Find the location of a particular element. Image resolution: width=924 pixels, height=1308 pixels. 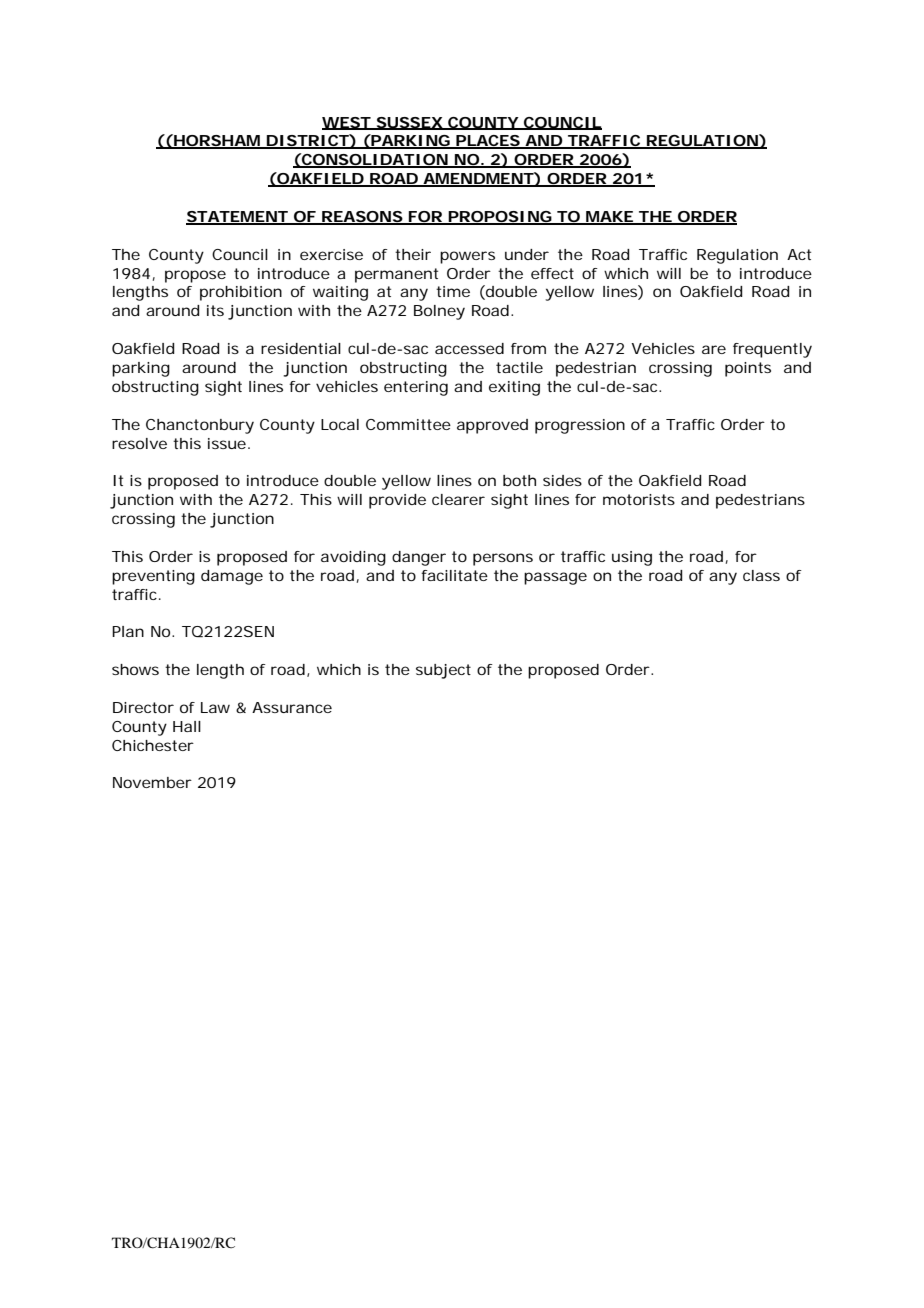

November is located at coordinates (152, 782).
